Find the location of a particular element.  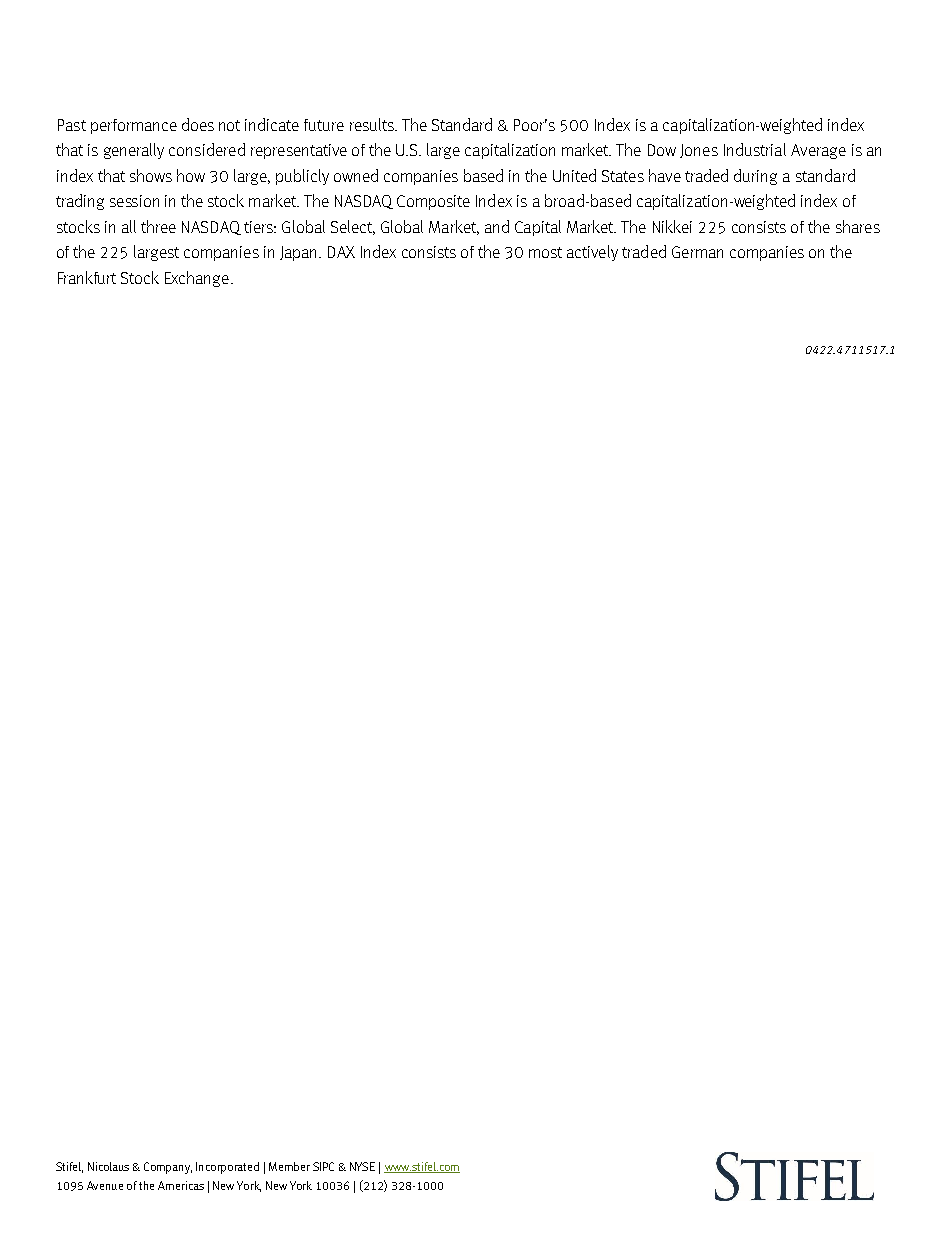

Member is located at coordinates (289, 1166).
